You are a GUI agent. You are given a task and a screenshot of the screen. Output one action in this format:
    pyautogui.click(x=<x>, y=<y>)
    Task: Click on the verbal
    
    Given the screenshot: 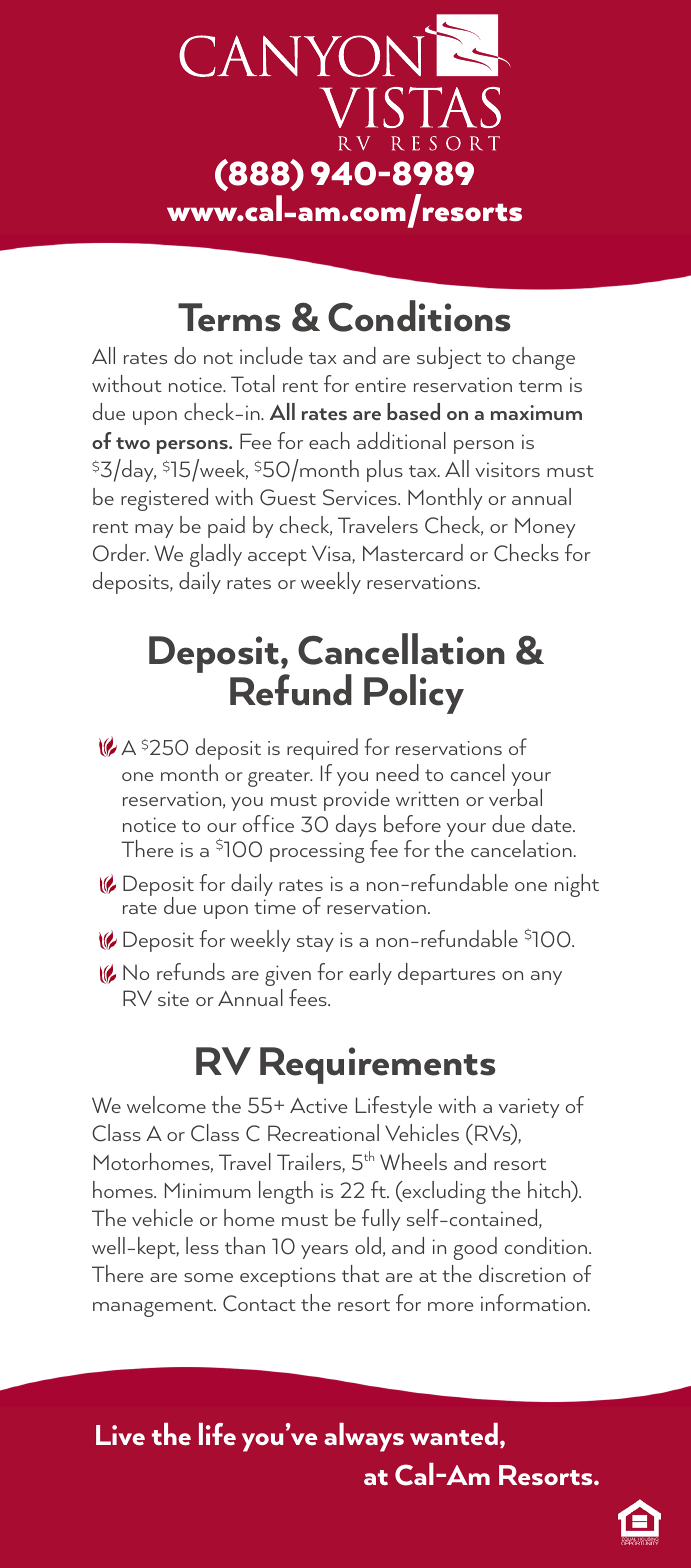 What is the action you would take?
    pyautogui.click(x=515, y=797)
